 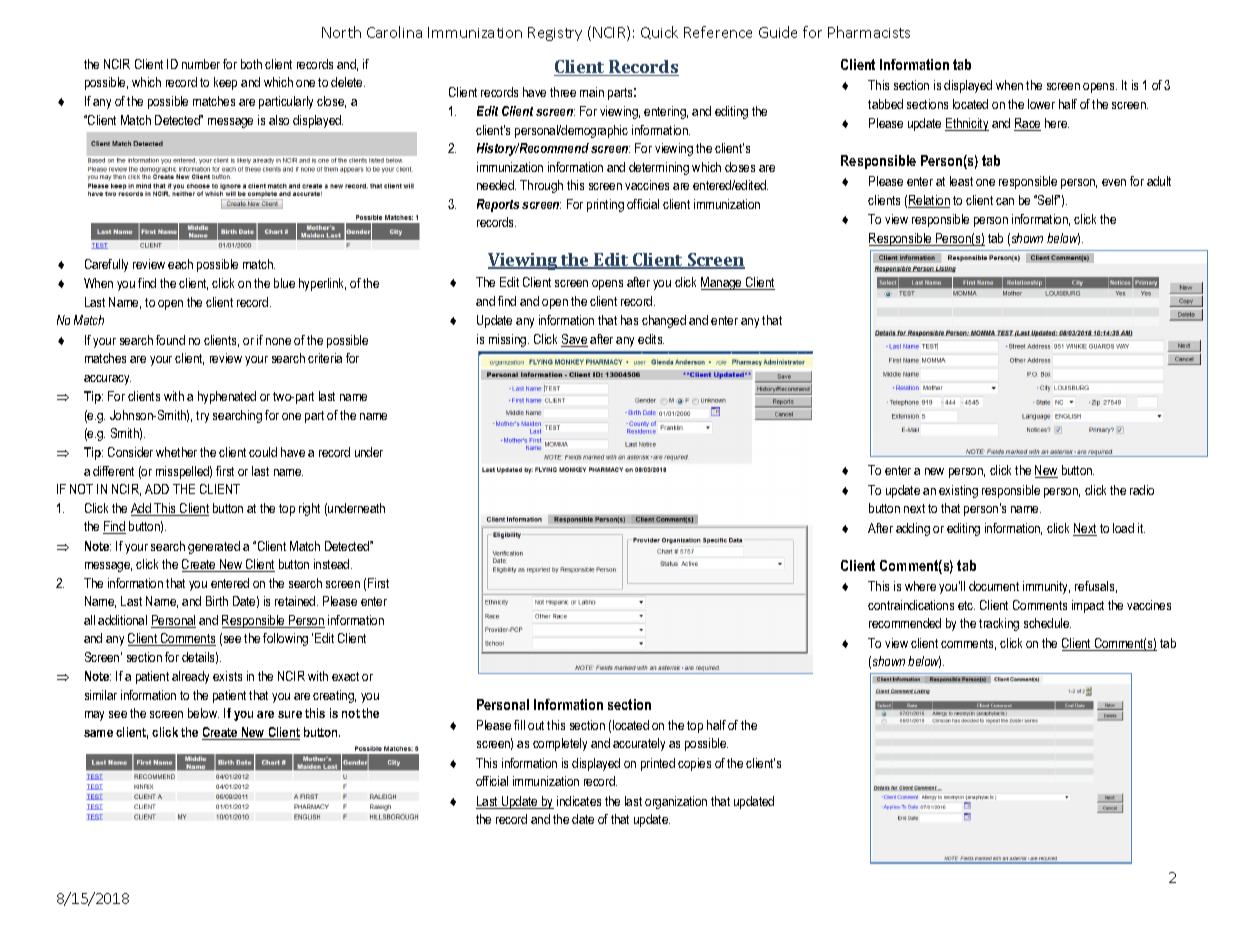 What do you see at coordinates (1041, 104) in the document?
I see `lower` at bounding box center [1041, 104].
